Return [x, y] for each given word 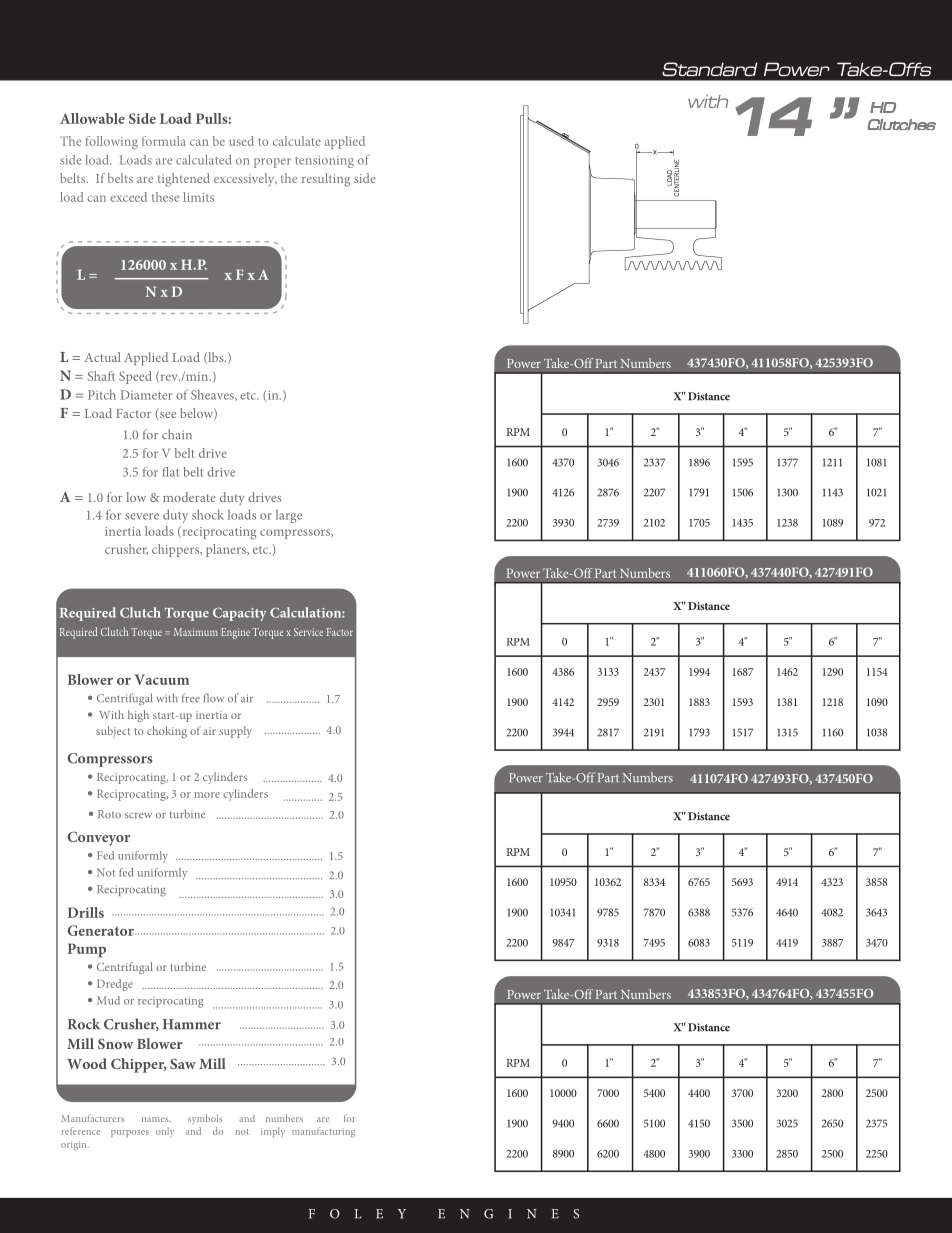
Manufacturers [92, 1118]
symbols [205, 1119]
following [111, 142]
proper [272, 163]
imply [273, 1132]
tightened [184, 180]
